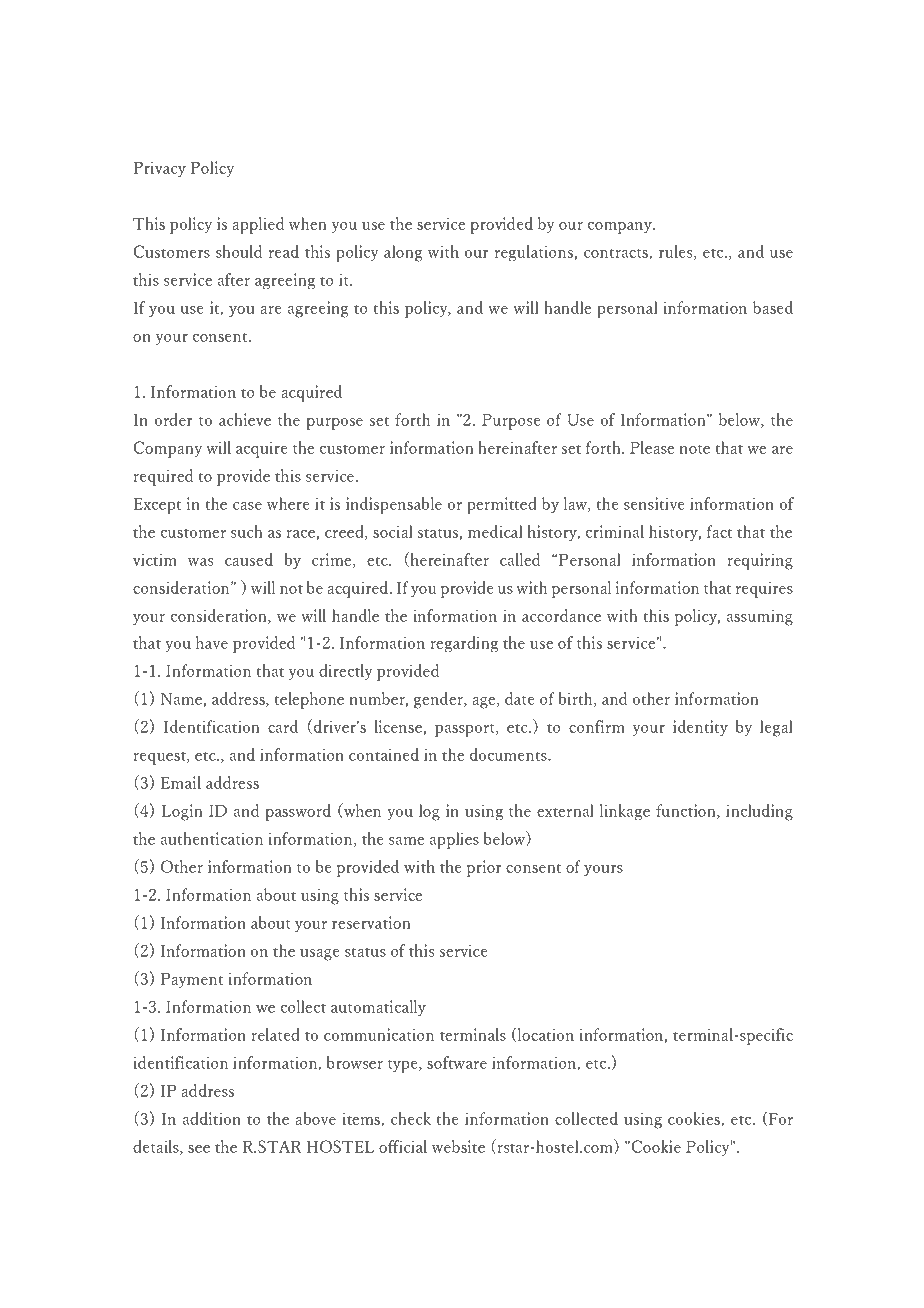  Describe the element at coordinates (245, 419) in the screenshot. I see `achieve` at that location.
